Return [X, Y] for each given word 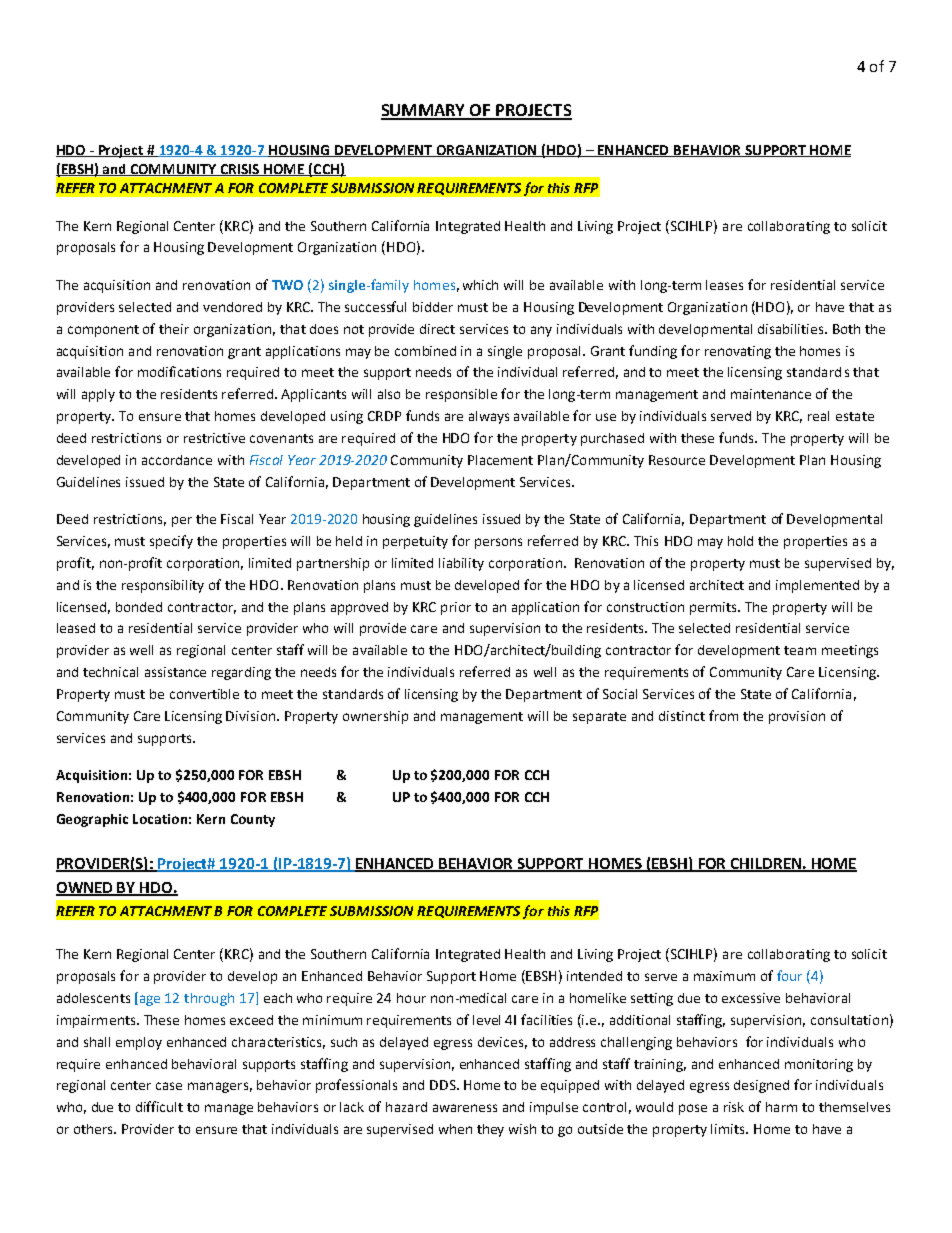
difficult [159, 1106]
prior [456, 608]
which [480, 285]
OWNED [85, 889]
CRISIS [240, 170]
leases [724, 285]
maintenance [771, 394]
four [789, 975]
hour [411, 998]
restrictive [214, 438]
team [800, 650]
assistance [175, 672]
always [489, 417]
